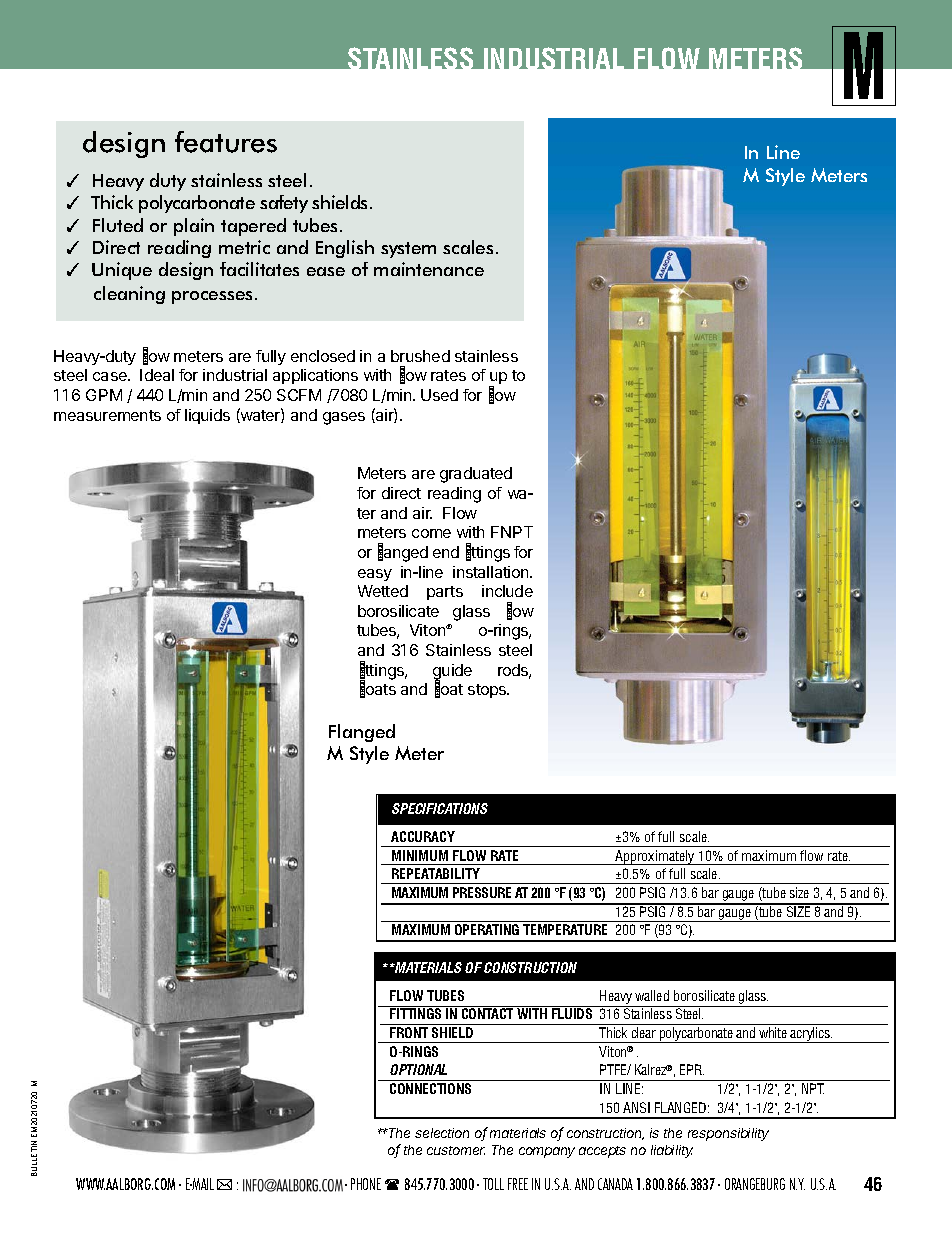 The image size is (952, 1233). Describe the element at coordinates (507, 591) in the screenshot. I see `include` at that location.
